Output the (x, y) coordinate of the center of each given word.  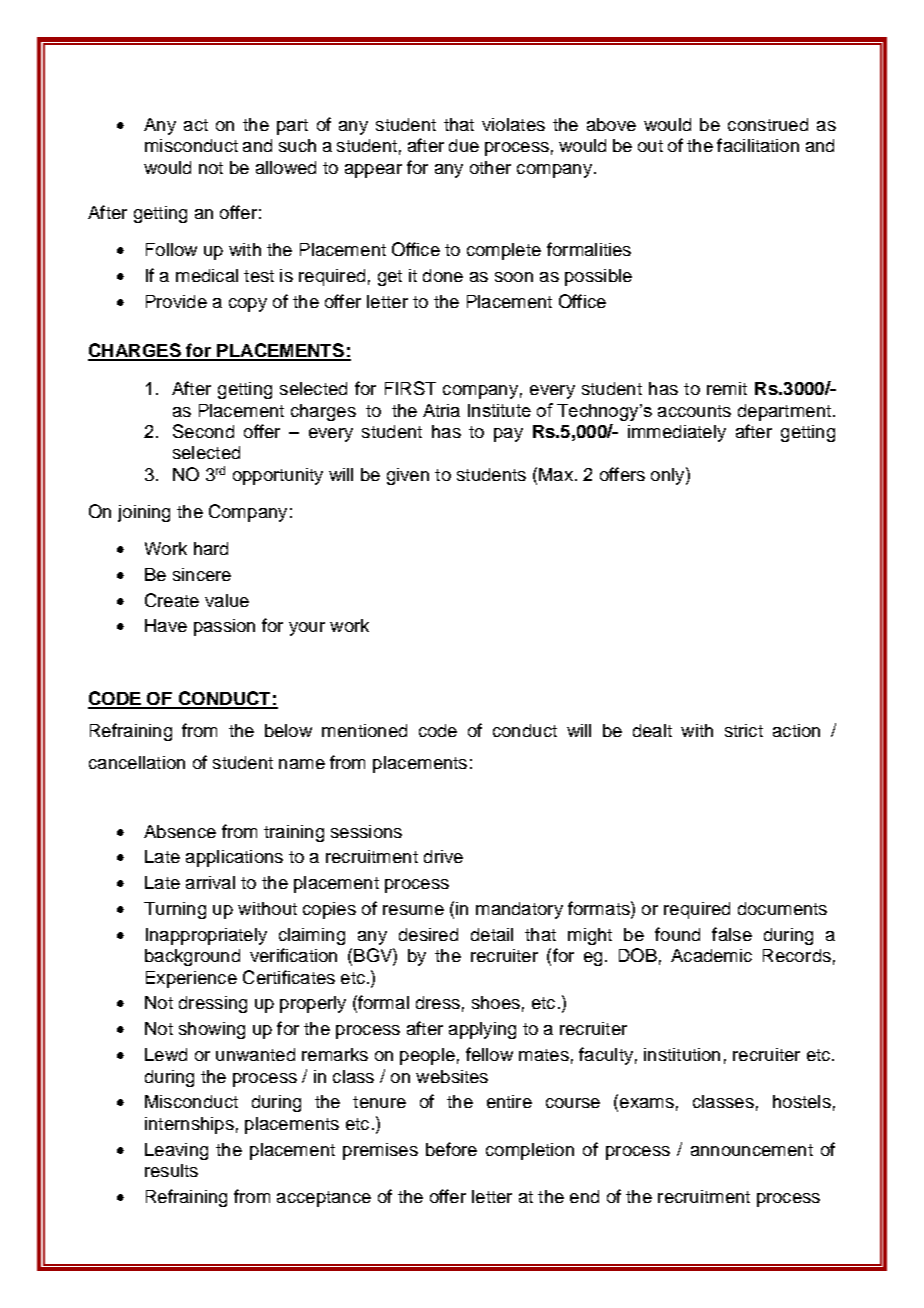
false (732, 934)
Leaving (176, 1151)
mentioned (364, 730)
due (464, 145)
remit (727, 388)
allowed (286, 167)
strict (744, 730)
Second (203, 431)
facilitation (758, 145)
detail (492, 934)
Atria (441, 410)
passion (224, 627)
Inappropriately (206, 936)
